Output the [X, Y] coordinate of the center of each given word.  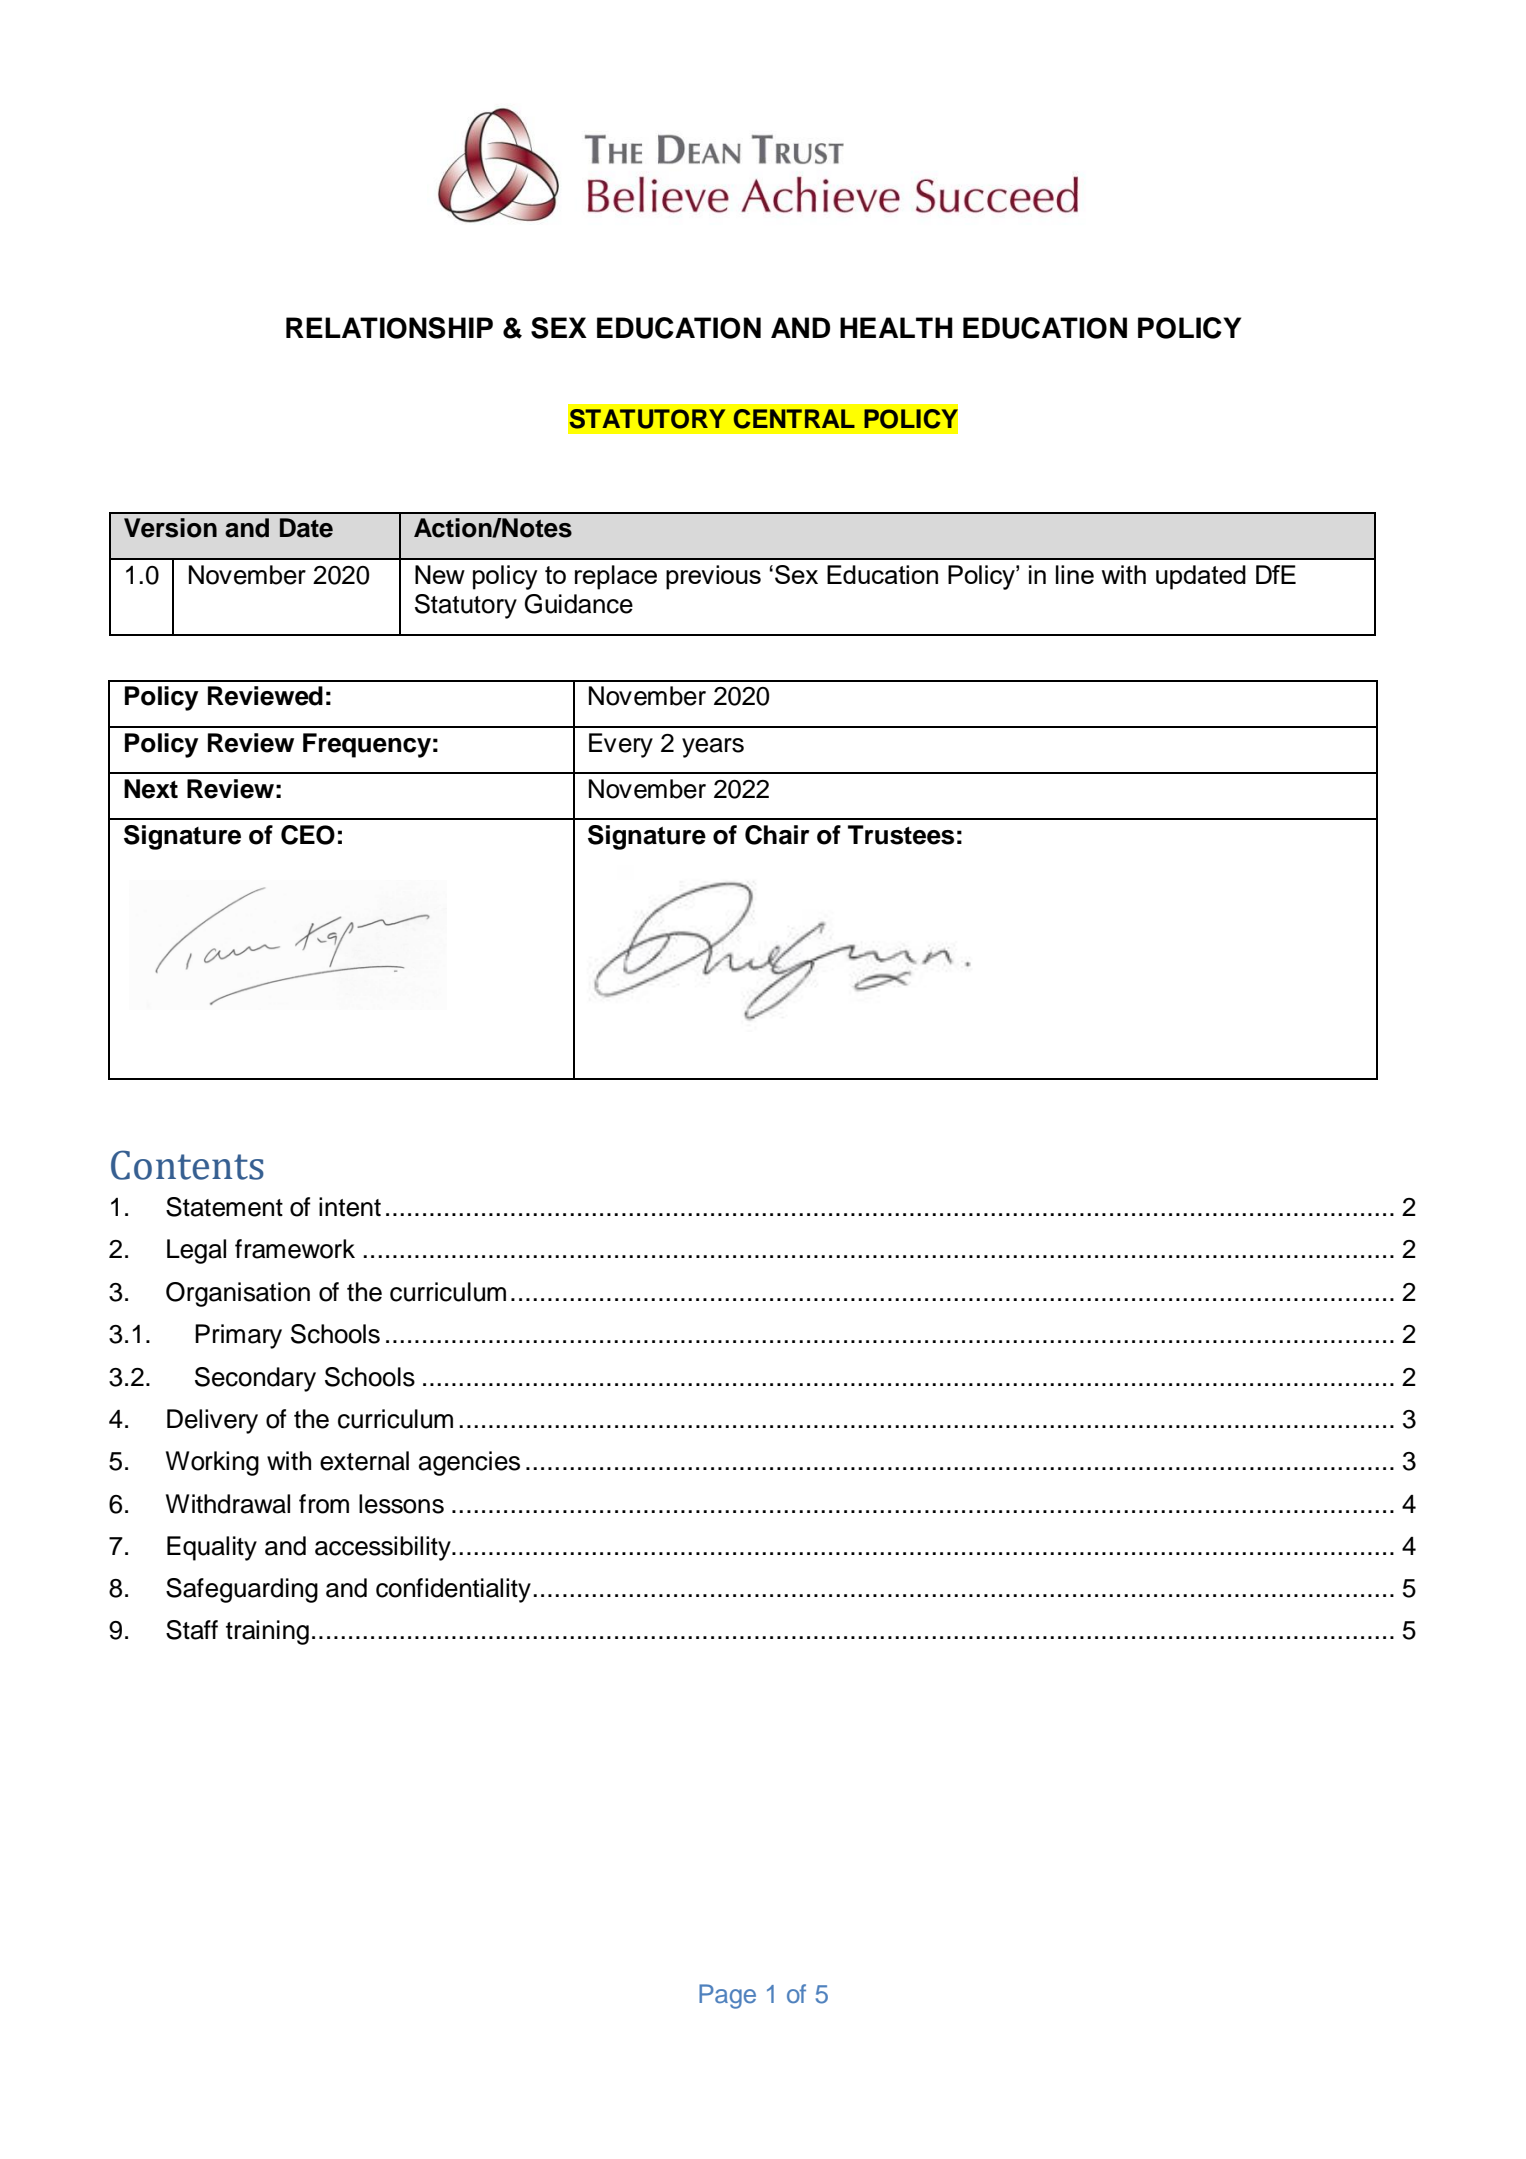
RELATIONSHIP [389, 328]
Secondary [255, 1379]
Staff [192, 1630]
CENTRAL [794, 419]
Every [621, 745]
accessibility [384, 1548]
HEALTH [896, 327]
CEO [308, 835]
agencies [469, 1463]
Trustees [901, 835]
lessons [401, 1504]
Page [727, 1996]
